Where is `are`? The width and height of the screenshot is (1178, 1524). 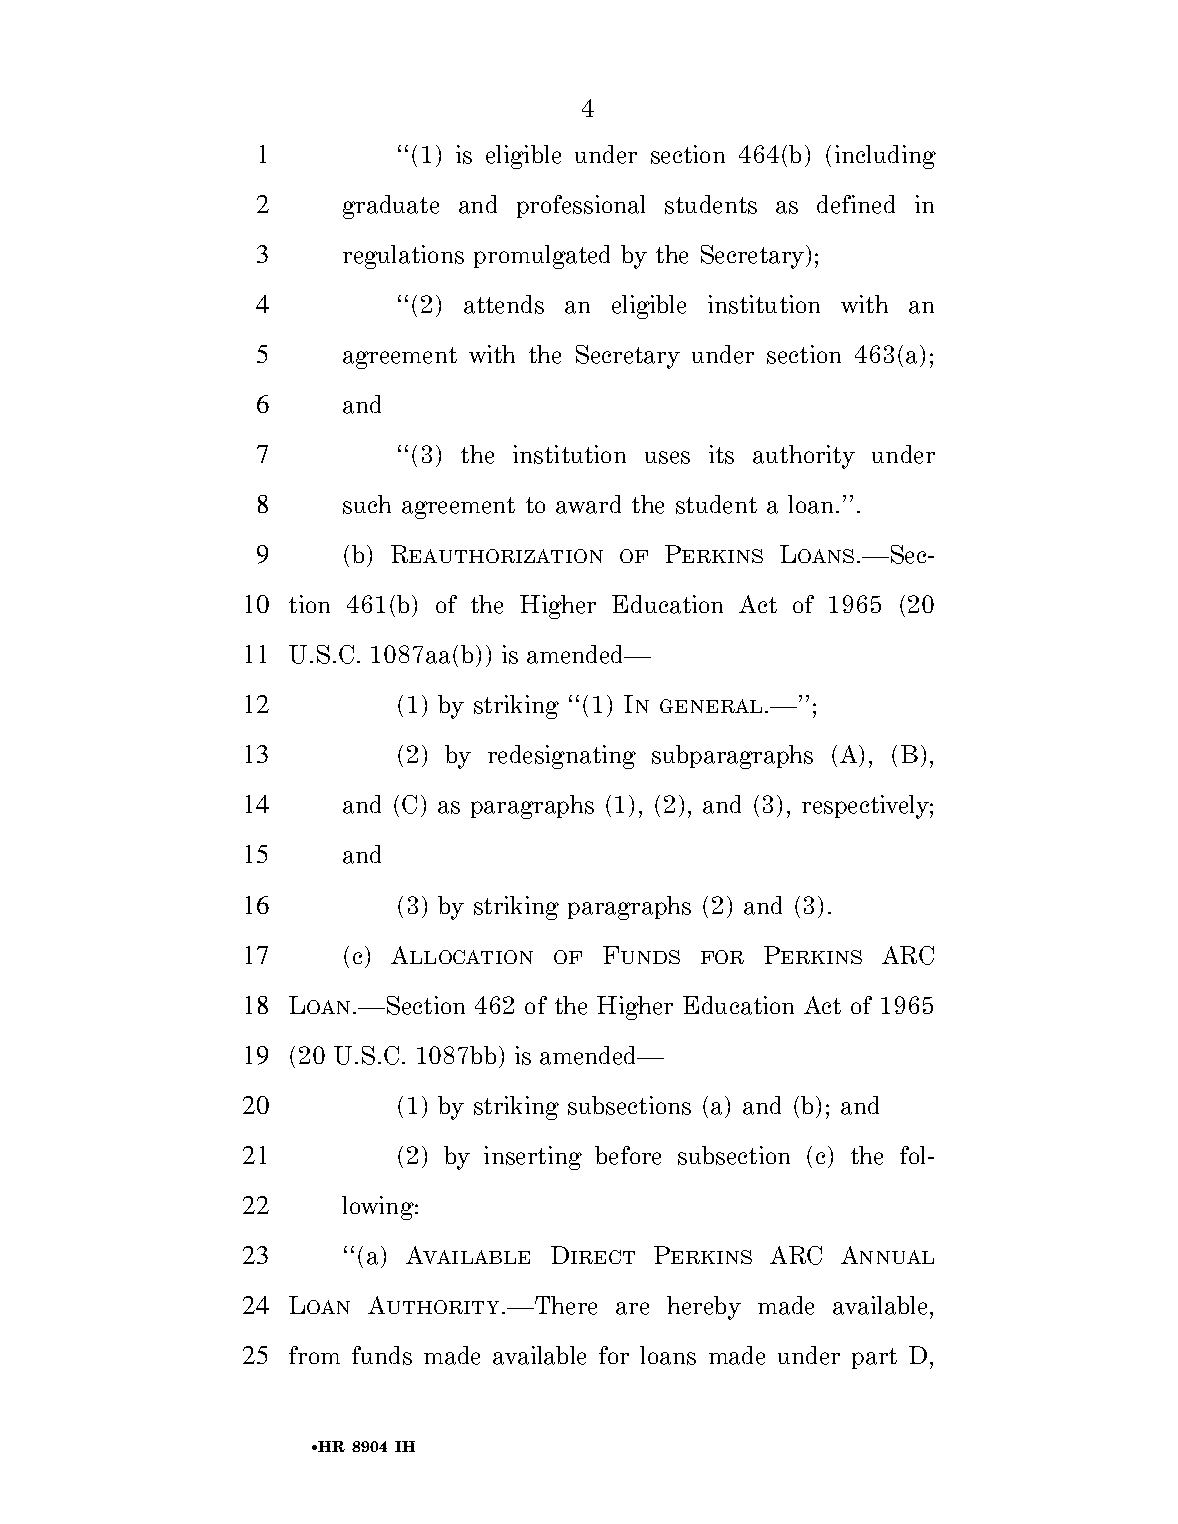 are is located at coordinates (632, 1308).
